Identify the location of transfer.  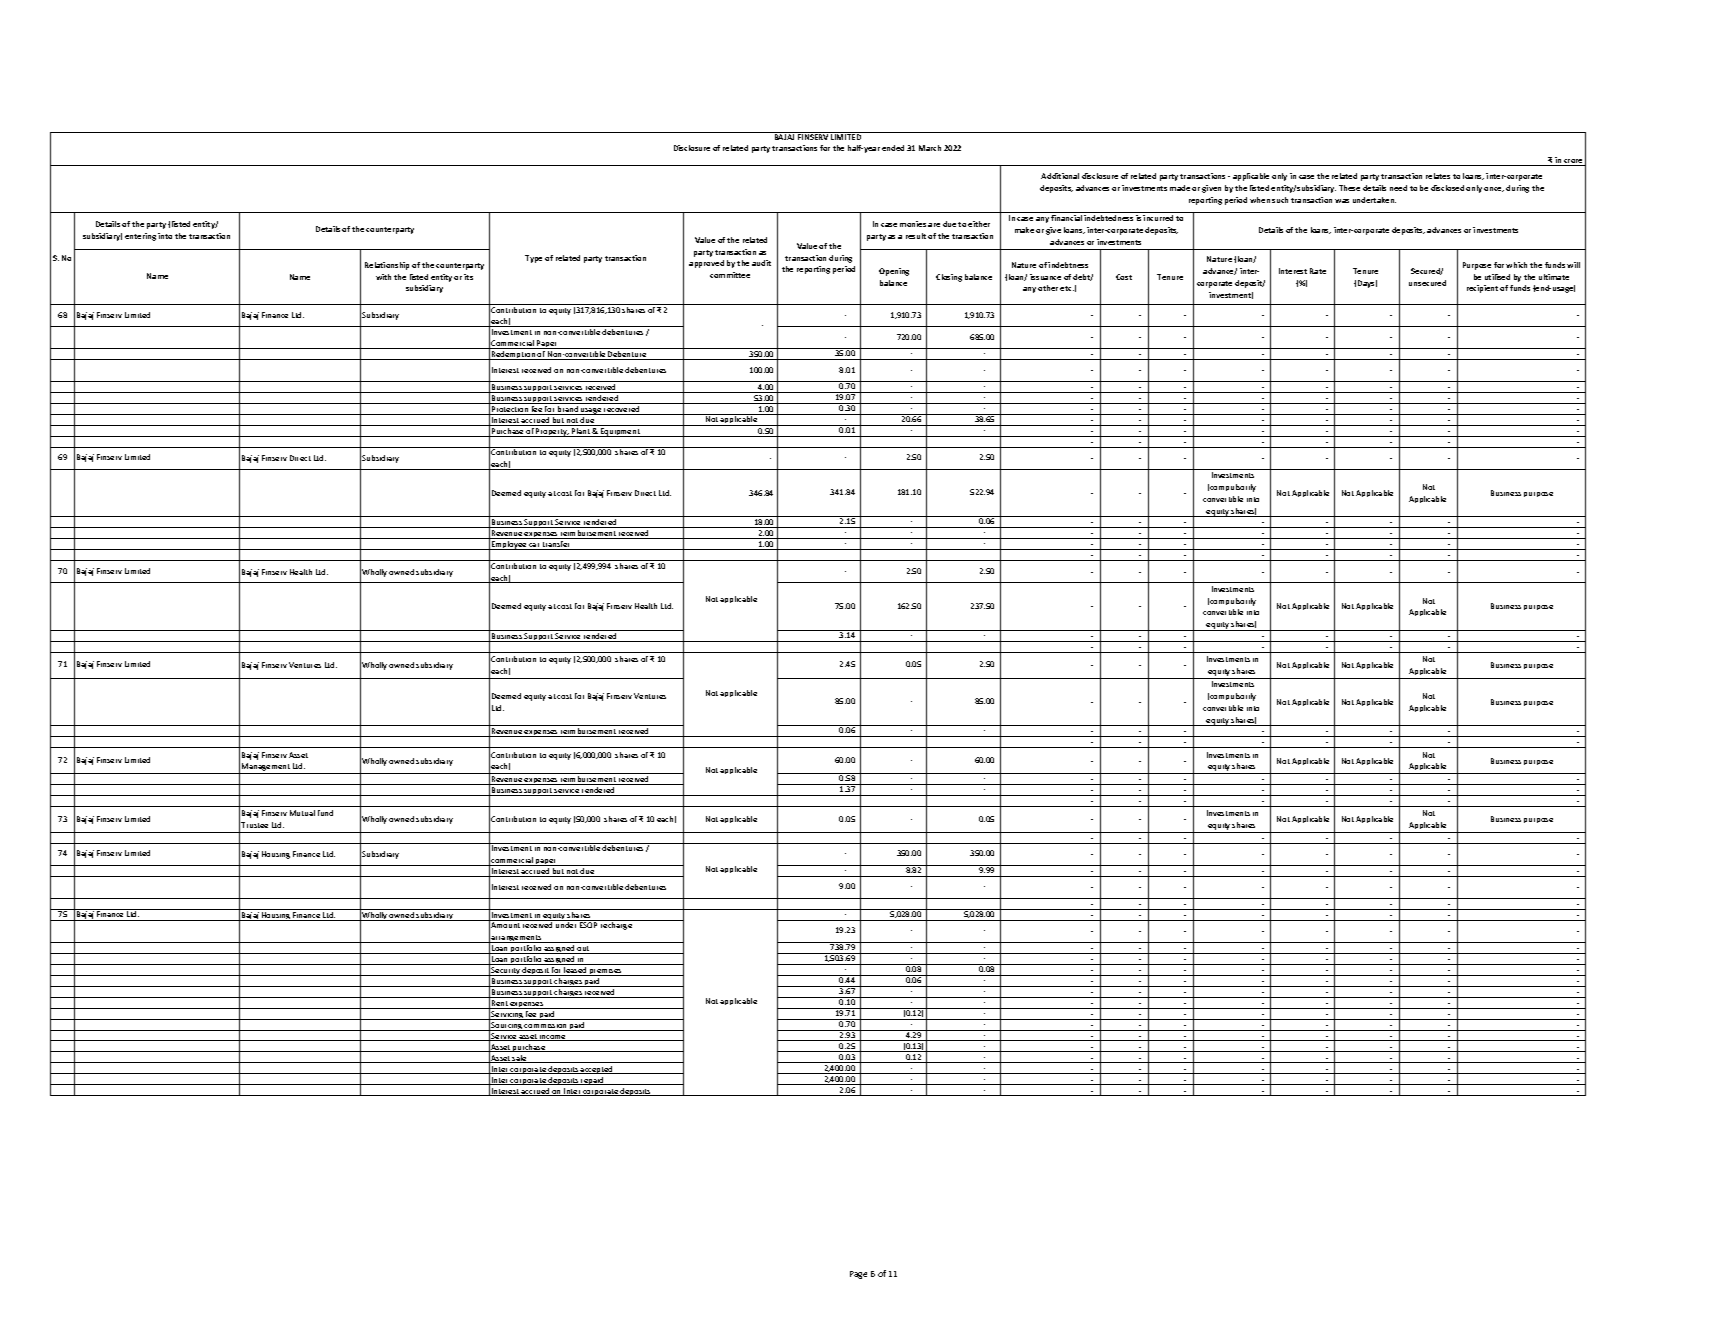
(557, 545).
